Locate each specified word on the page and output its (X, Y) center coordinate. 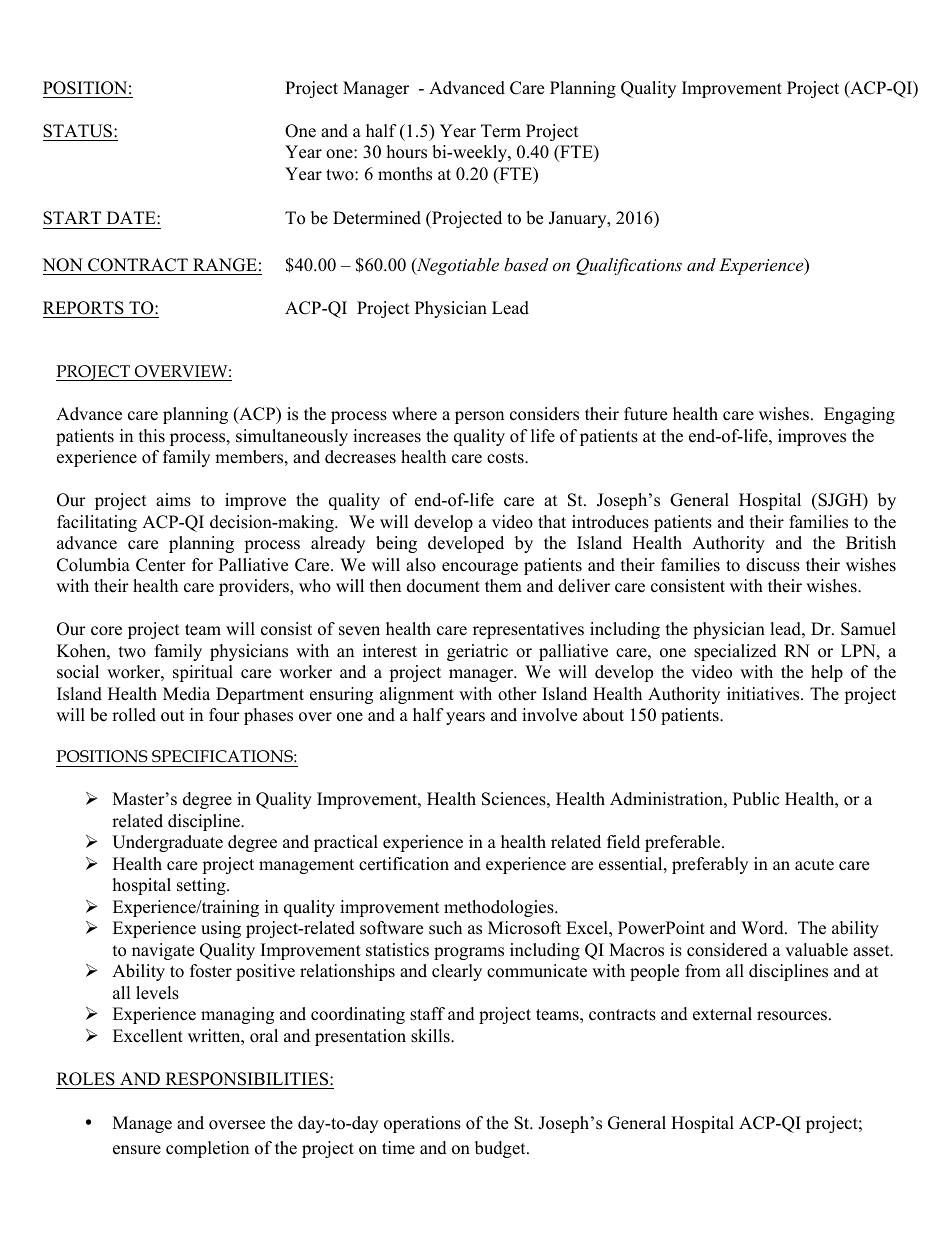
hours (407, 152)
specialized (735, 652)
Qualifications (629, 266)
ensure (137, 1150)
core (106, 631)
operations (422, 1124)
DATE (132, 217)
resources (792, 1016)
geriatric (477, 652)
